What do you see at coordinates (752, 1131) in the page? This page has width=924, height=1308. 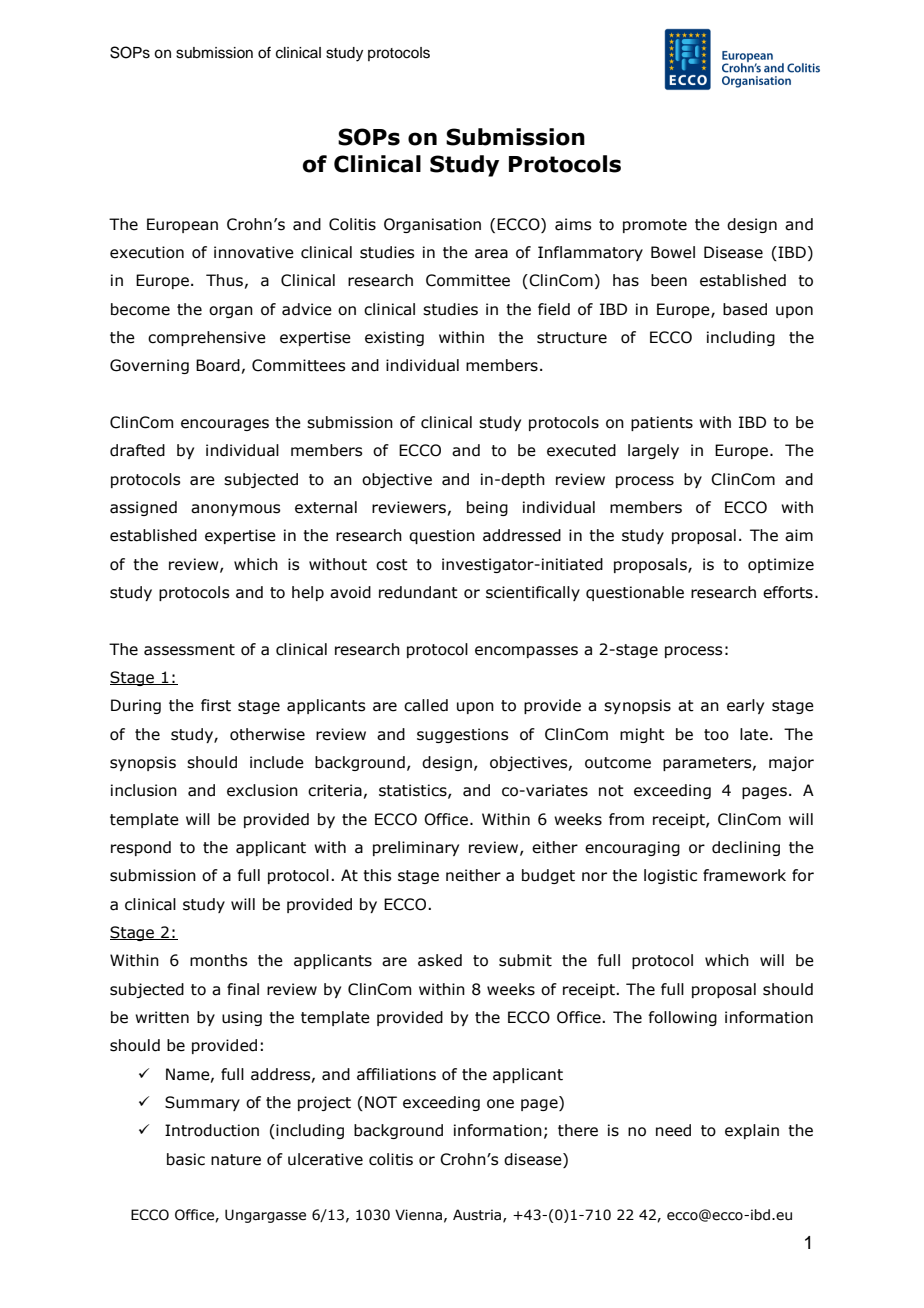 I see `explain` at bounding box center [752, 1131].
